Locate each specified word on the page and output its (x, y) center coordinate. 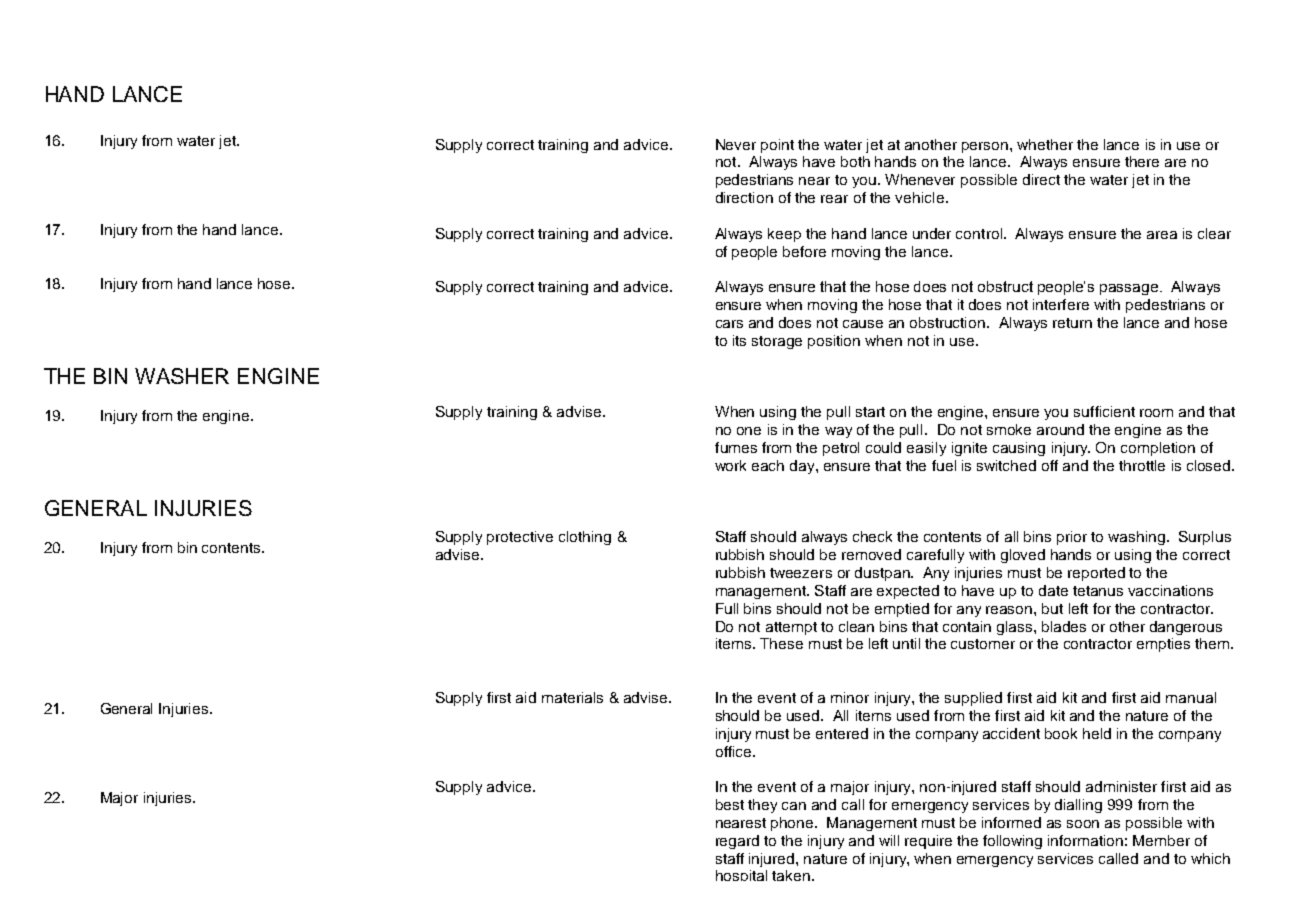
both (855, 161)
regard (737, 842)
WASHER (182, 376)
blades (1064, 626)
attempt (791, 628)
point (777, 146)
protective (520, 538)
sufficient (1104, 411)
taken (791, 875)
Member (1161, 840)
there (1142, 161)
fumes (736, 447)
